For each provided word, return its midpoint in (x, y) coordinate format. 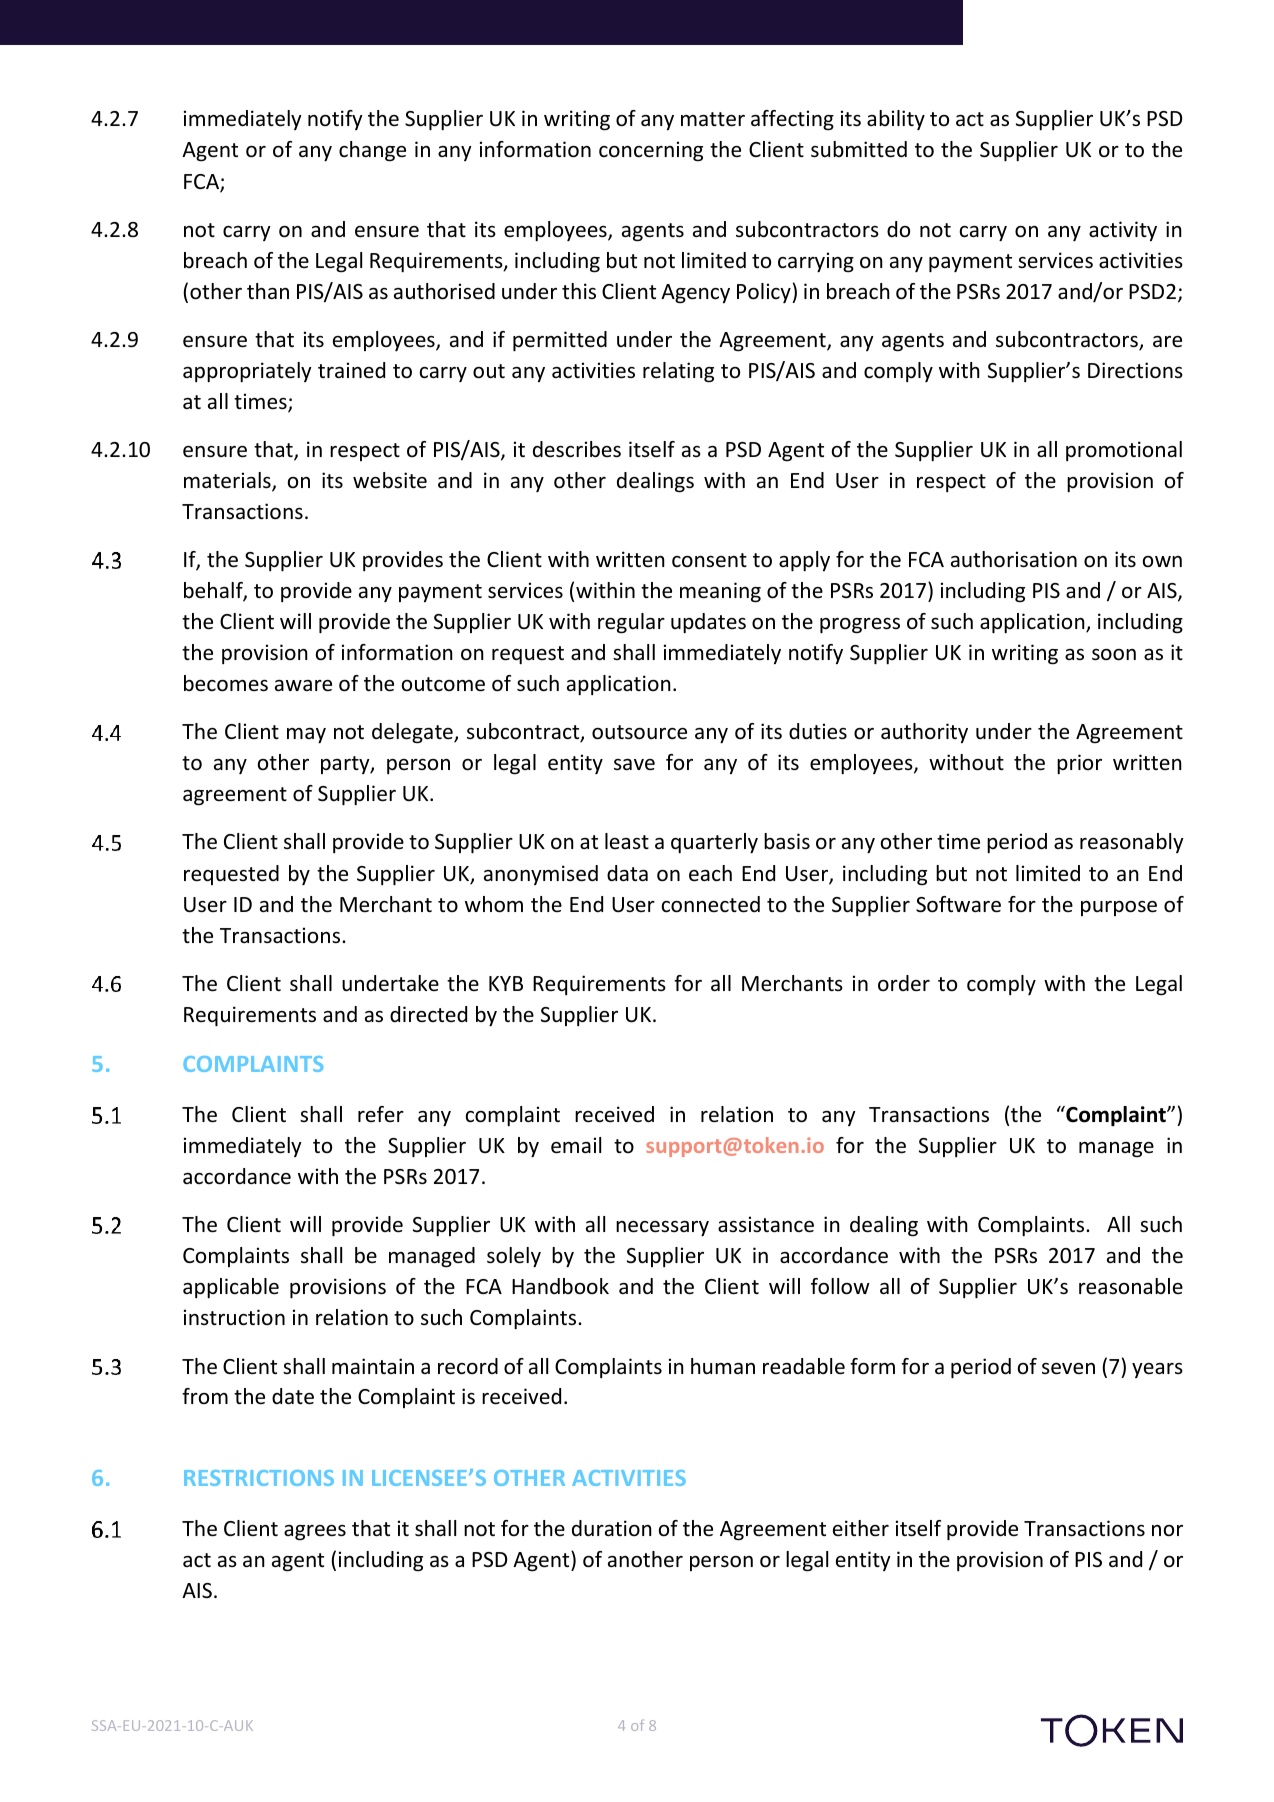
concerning (651, 151)
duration (612, 1528)
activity (1123, 231)
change (372, 151)
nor (1167, 1530)
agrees (315, 1533)
